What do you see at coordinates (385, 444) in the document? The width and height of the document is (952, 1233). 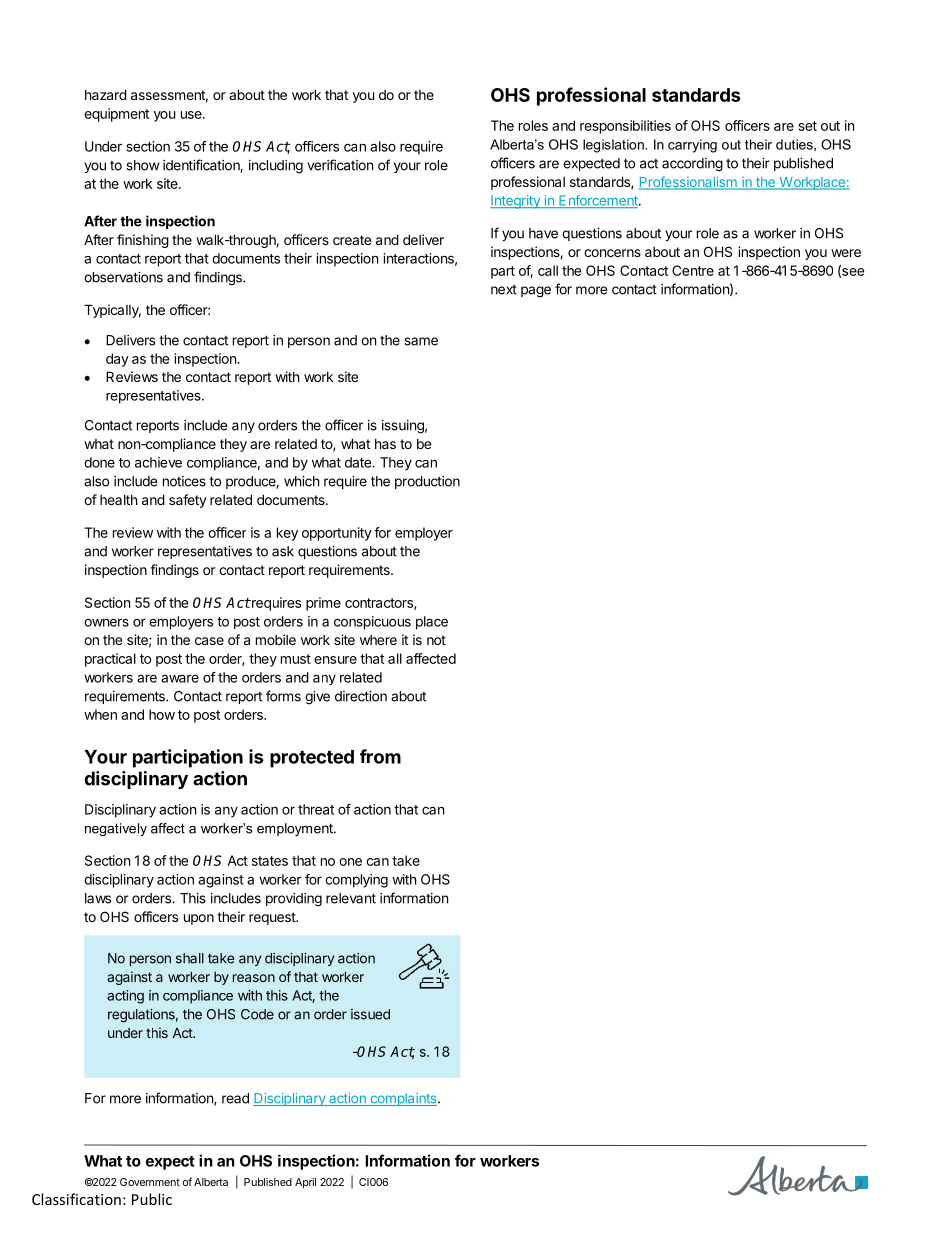 I see `has` at bounding box center [385, 444].
